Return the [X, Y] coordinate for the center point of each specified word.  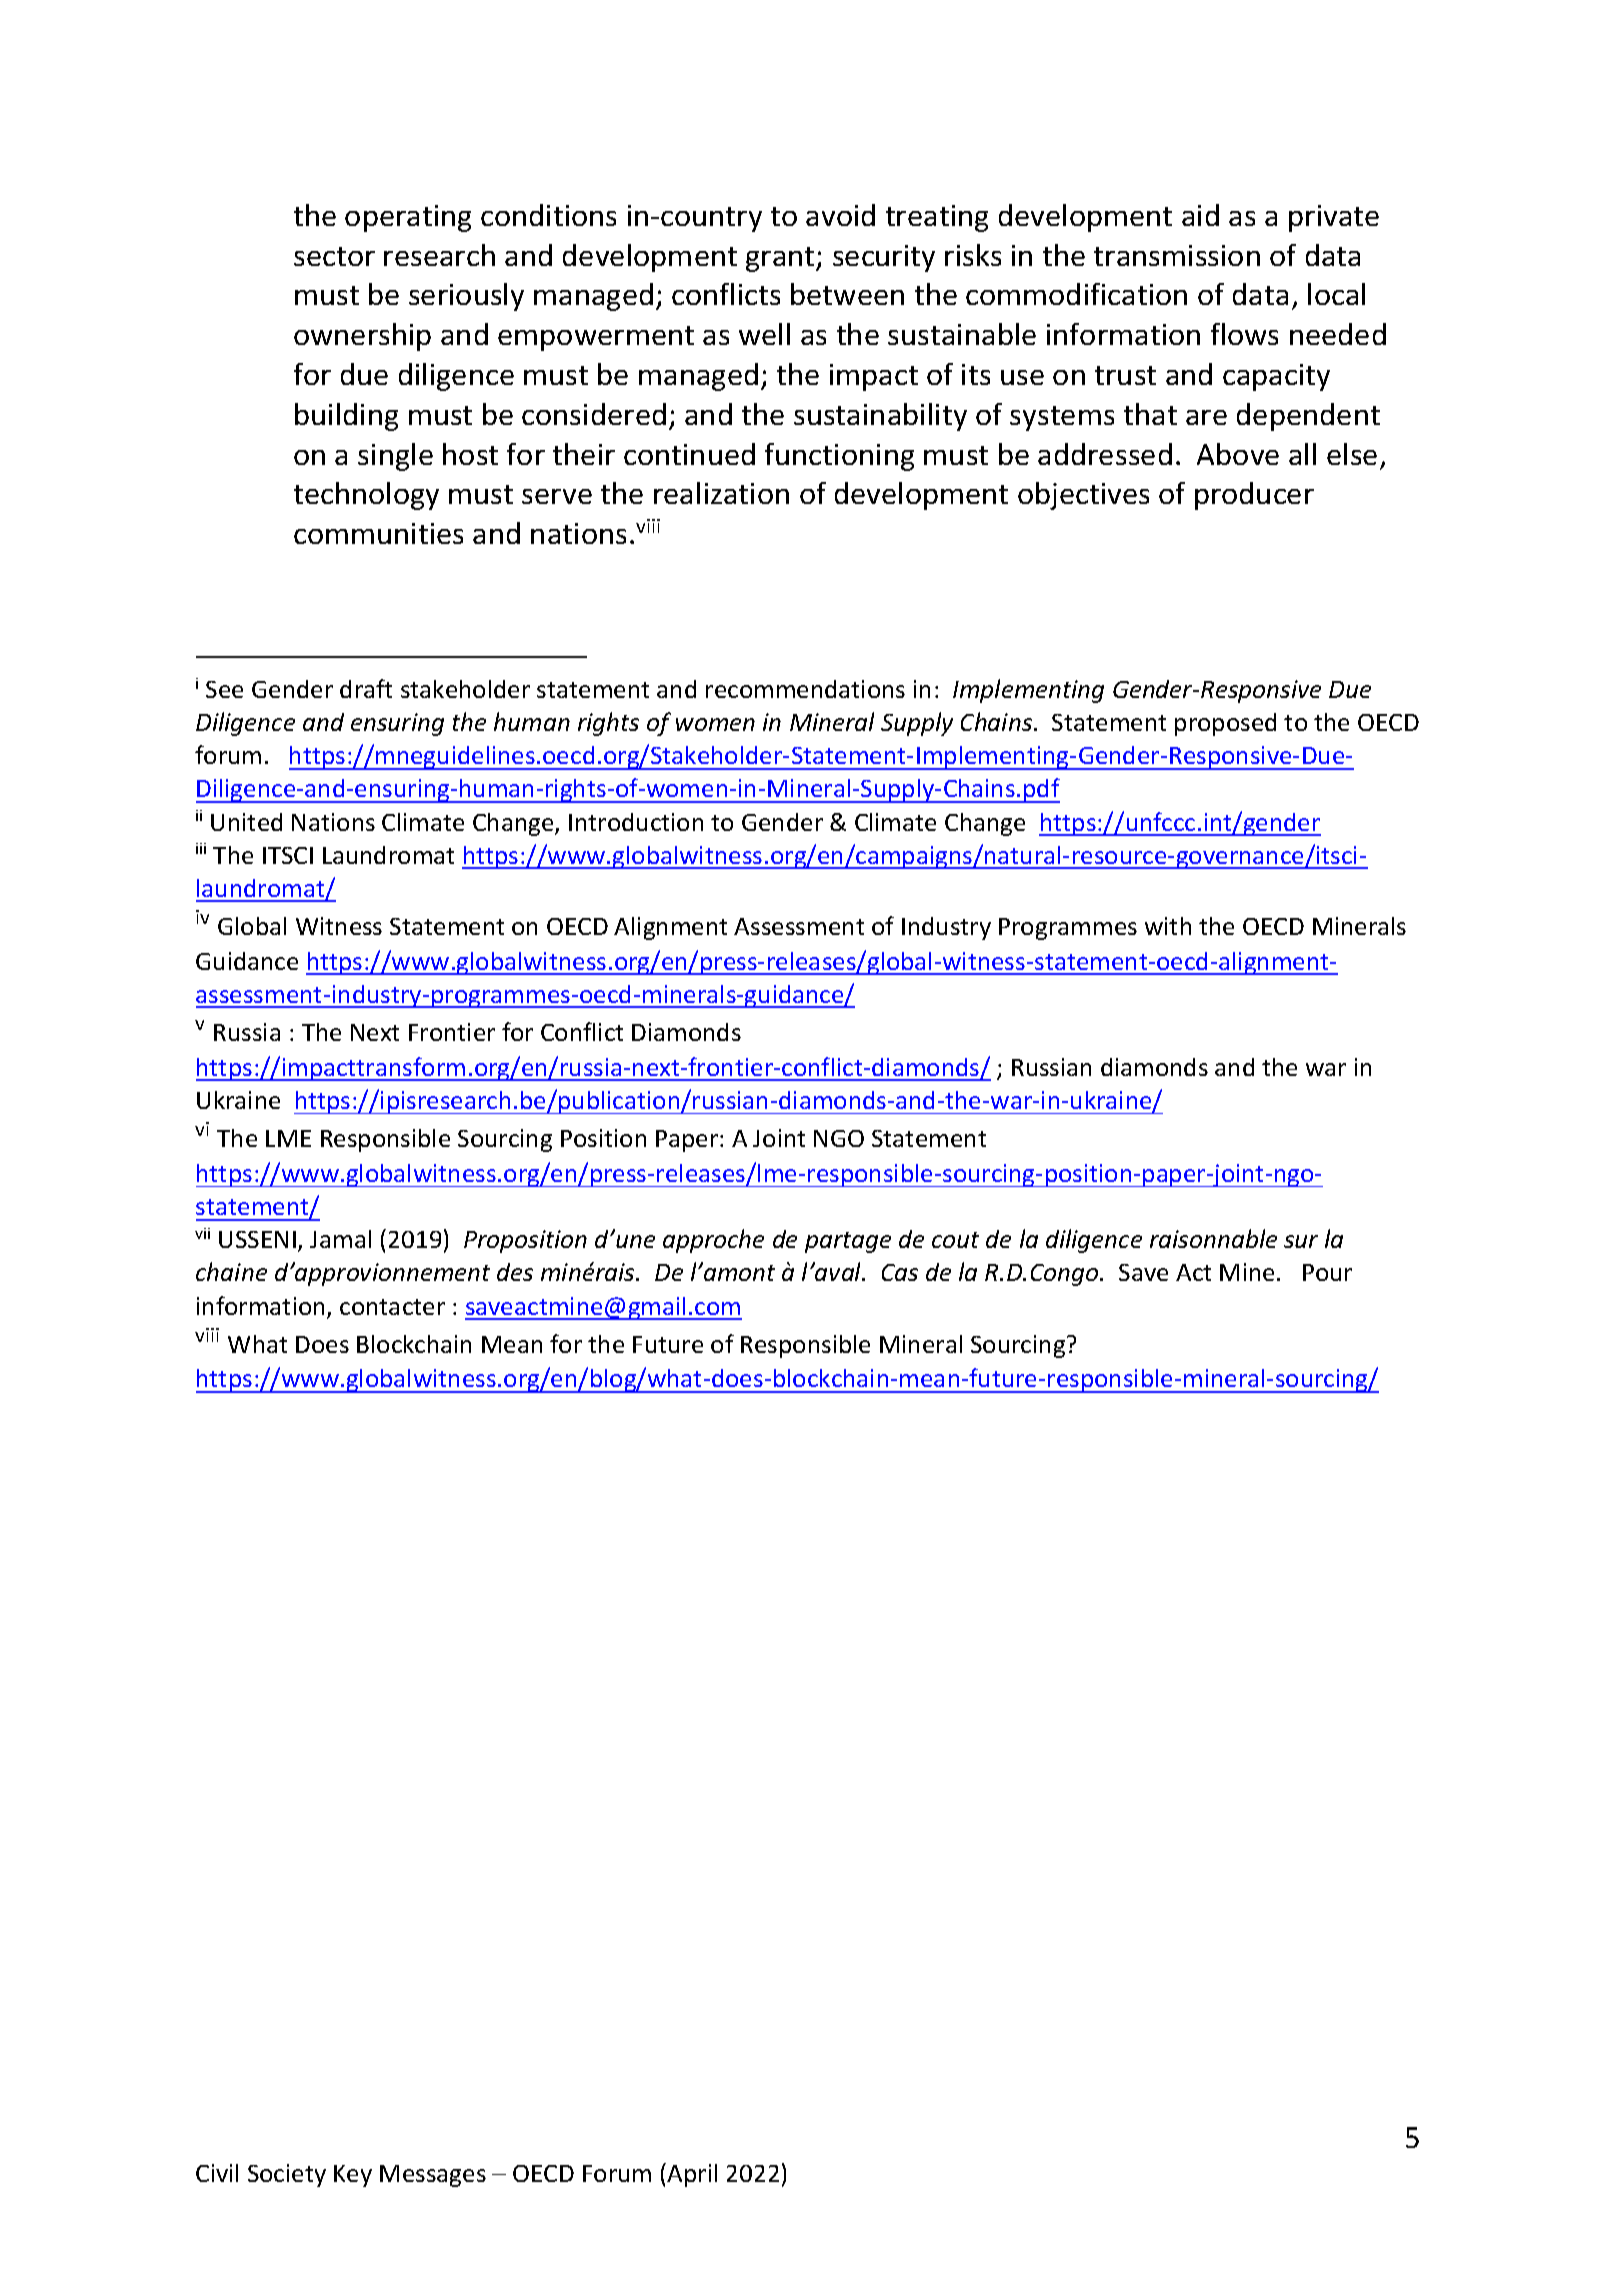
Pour [1327, 1272]
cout [955, 1240]
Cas [900, 1272]
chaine [231, 1271]
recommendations [805, 689]
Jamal [340, 1239]
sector [334, 256]
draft [366, 688]
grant [781, 259]
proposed [1225, 724]
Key [353, 2176]
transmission [1177, 255]
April [692, 2175]
